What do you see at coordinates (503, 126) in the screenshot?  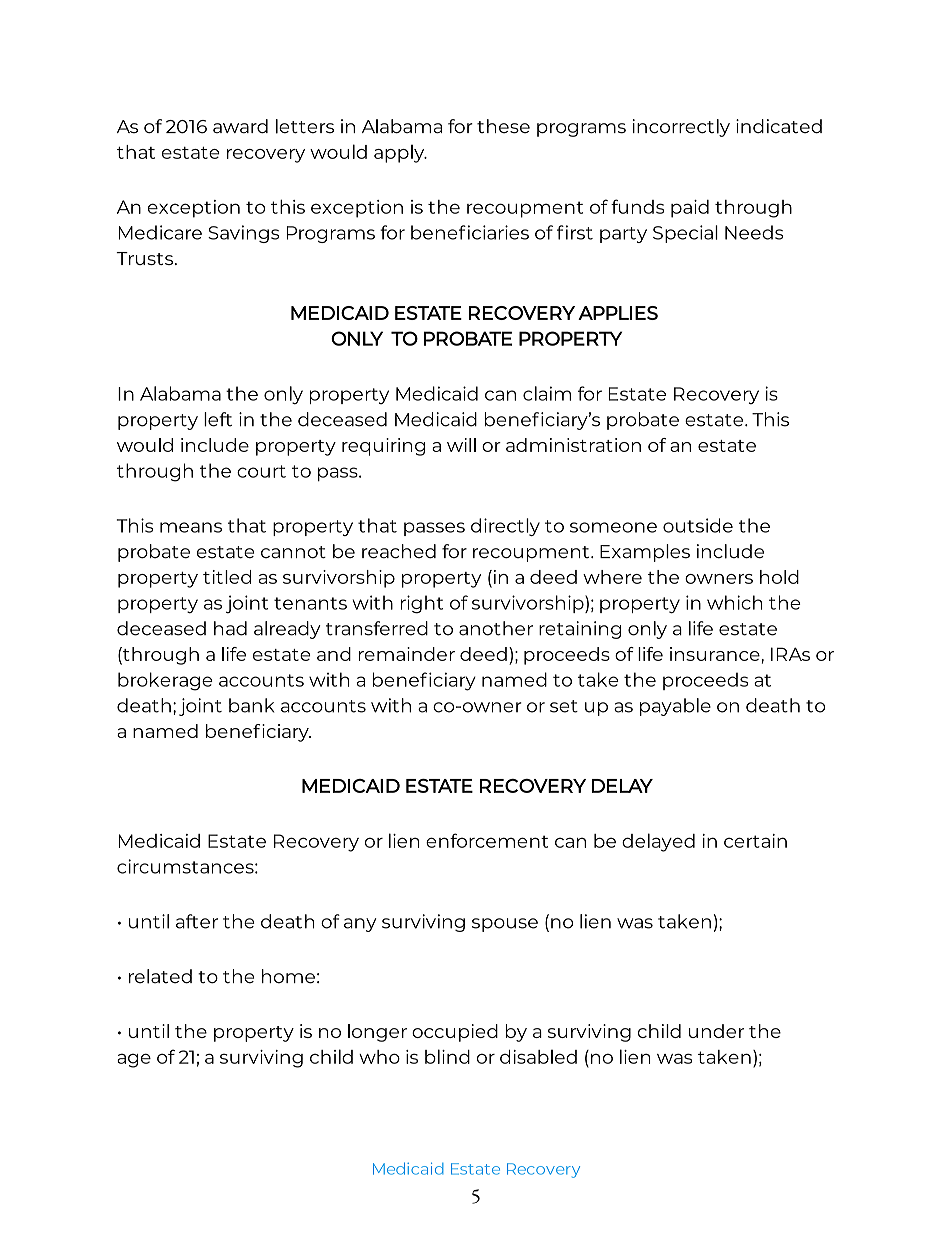 I see `these` at bounding box center [503, 126].
